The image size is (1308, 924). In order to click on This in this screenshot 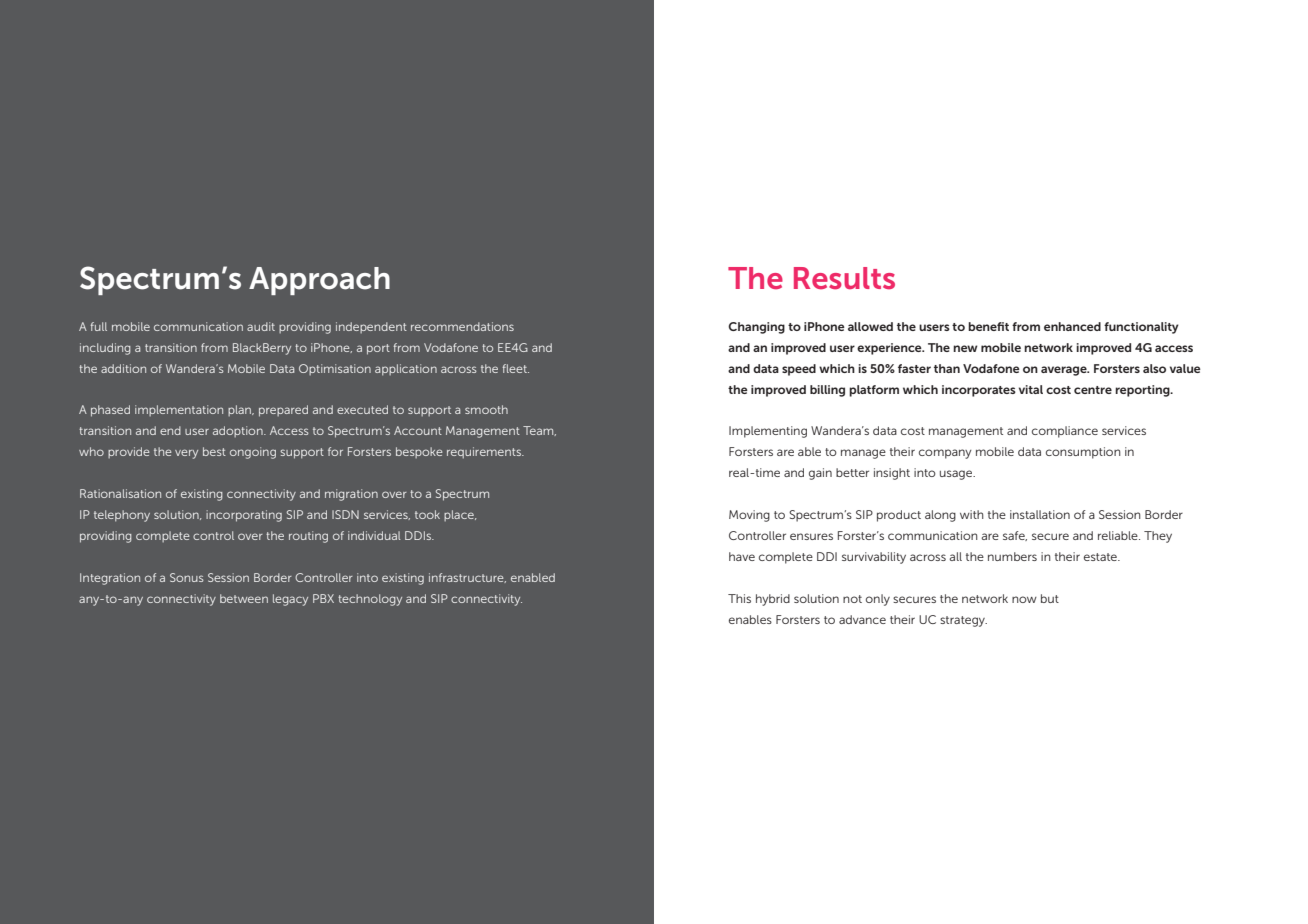, I will do `click(739, 598)`.
